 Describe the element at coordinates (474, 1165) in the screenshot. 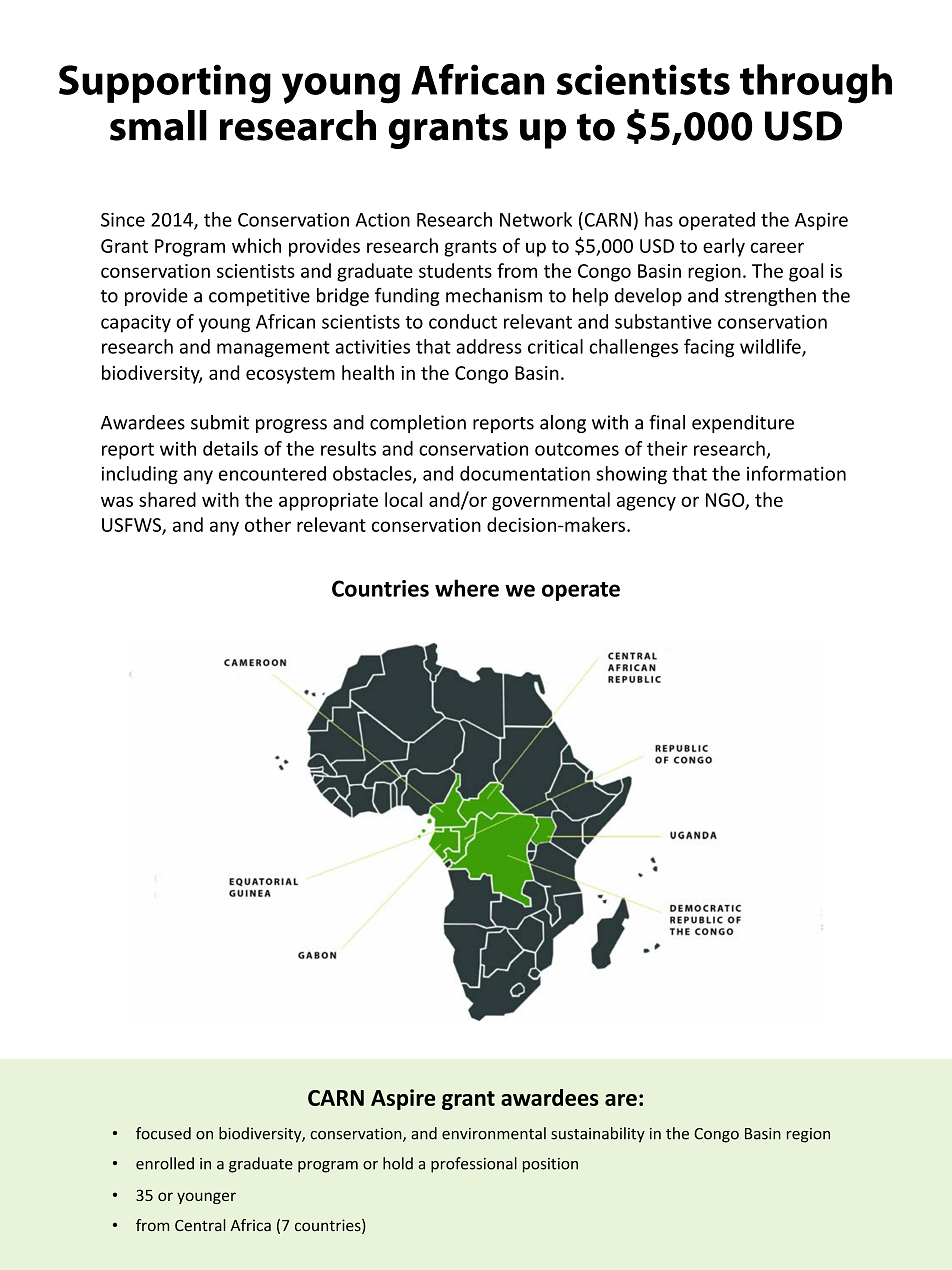

I see `professional` at that location.
